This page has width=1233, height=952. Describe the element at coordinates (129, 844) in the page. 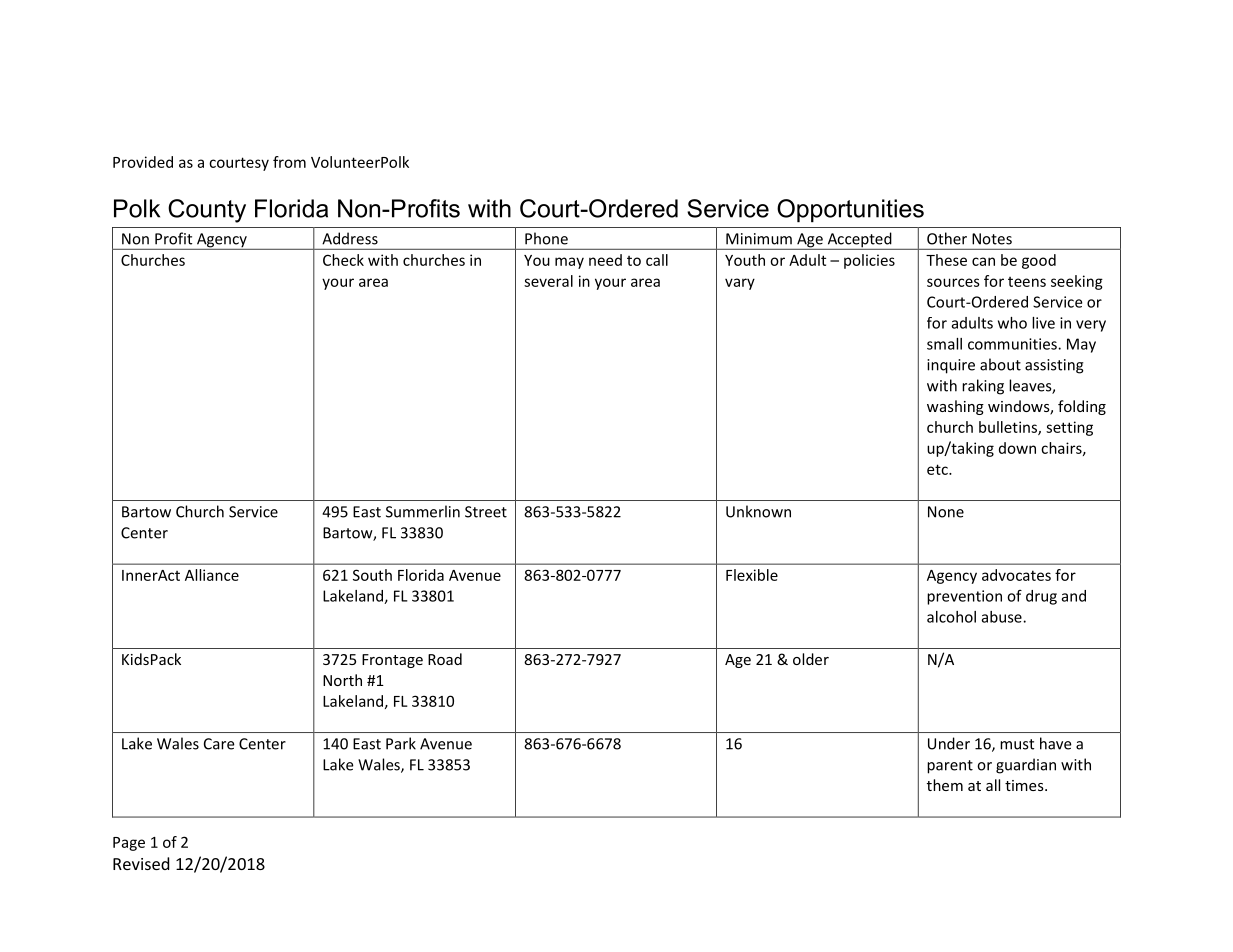

I see `Page` at that location.
